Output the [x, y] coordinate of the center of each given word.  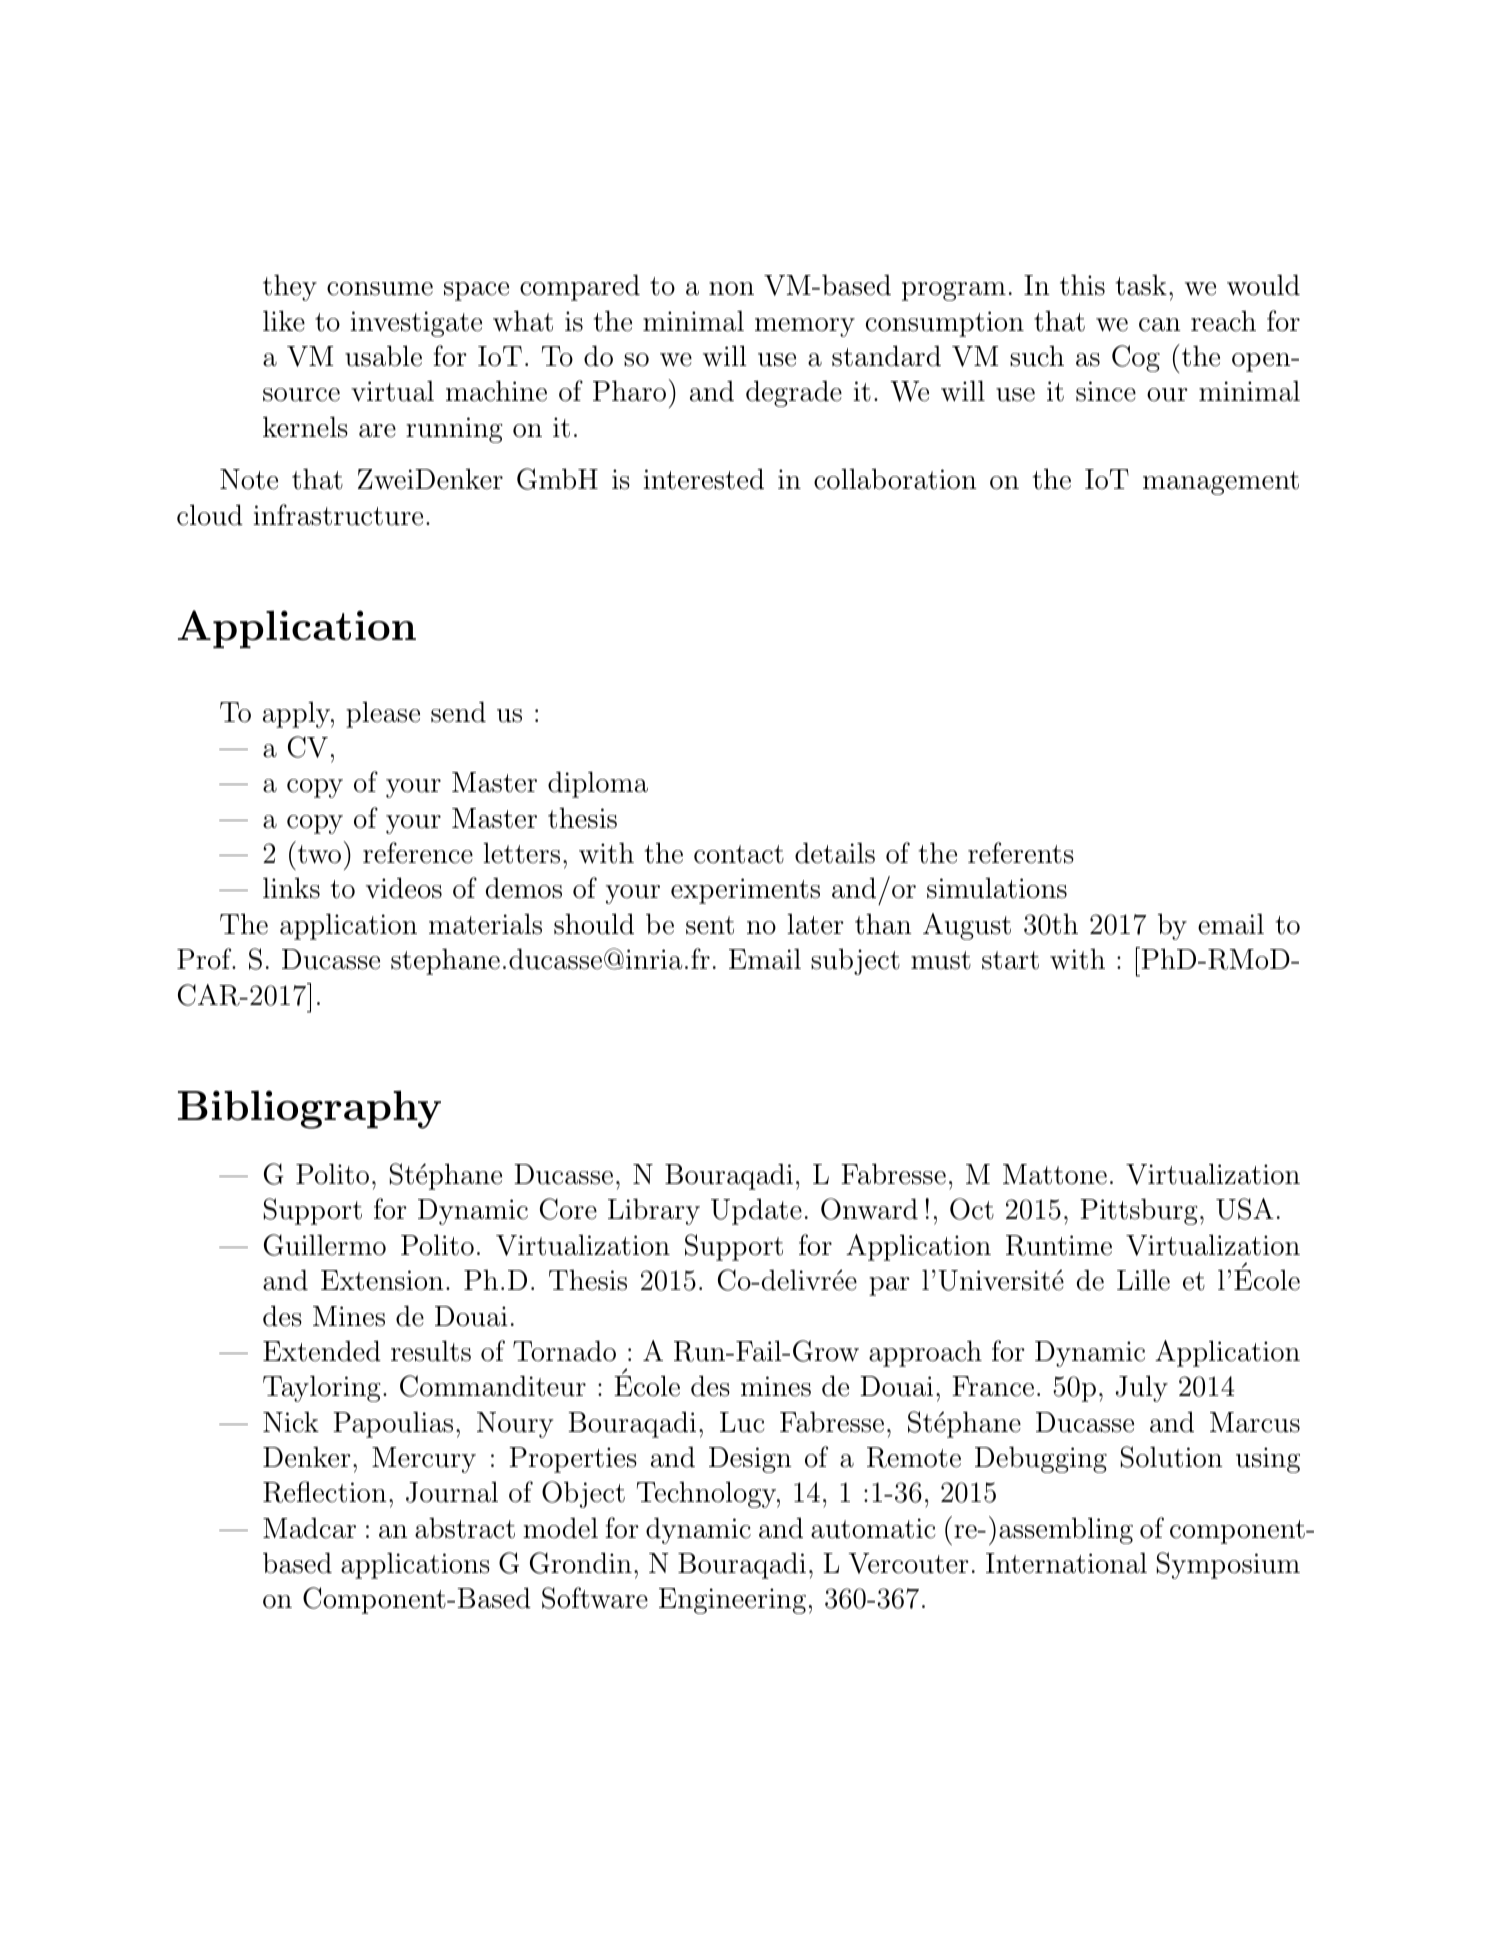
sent [710, 925]
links [291, 888]
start [1010, 960]
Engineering [732, 1601]
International [1066, 1563]
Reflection [325, 1492]
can [1160, 325]
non [731, 289]
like [284, 321]
